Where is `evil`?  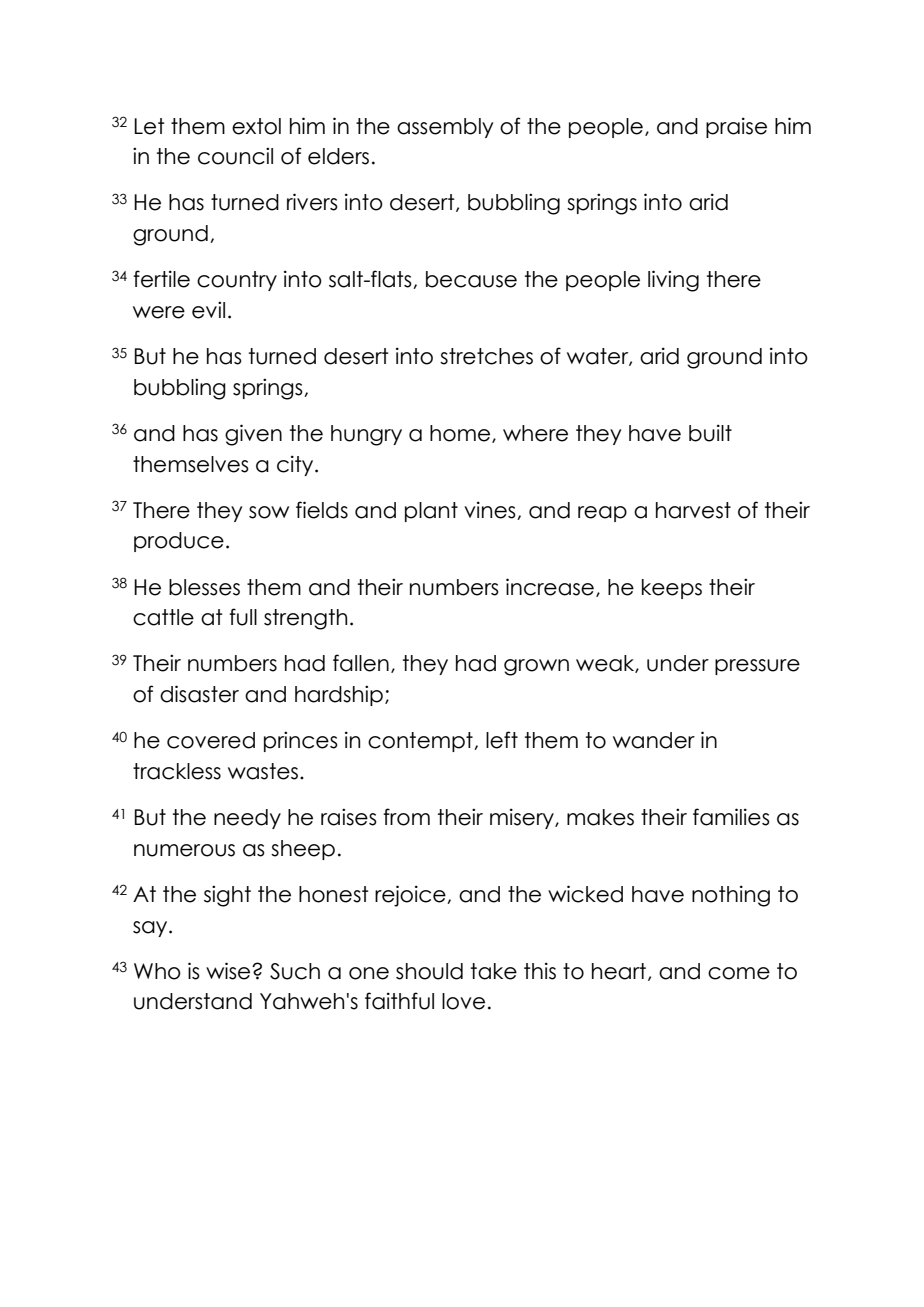
evil is located at coordinates (208, 310).
